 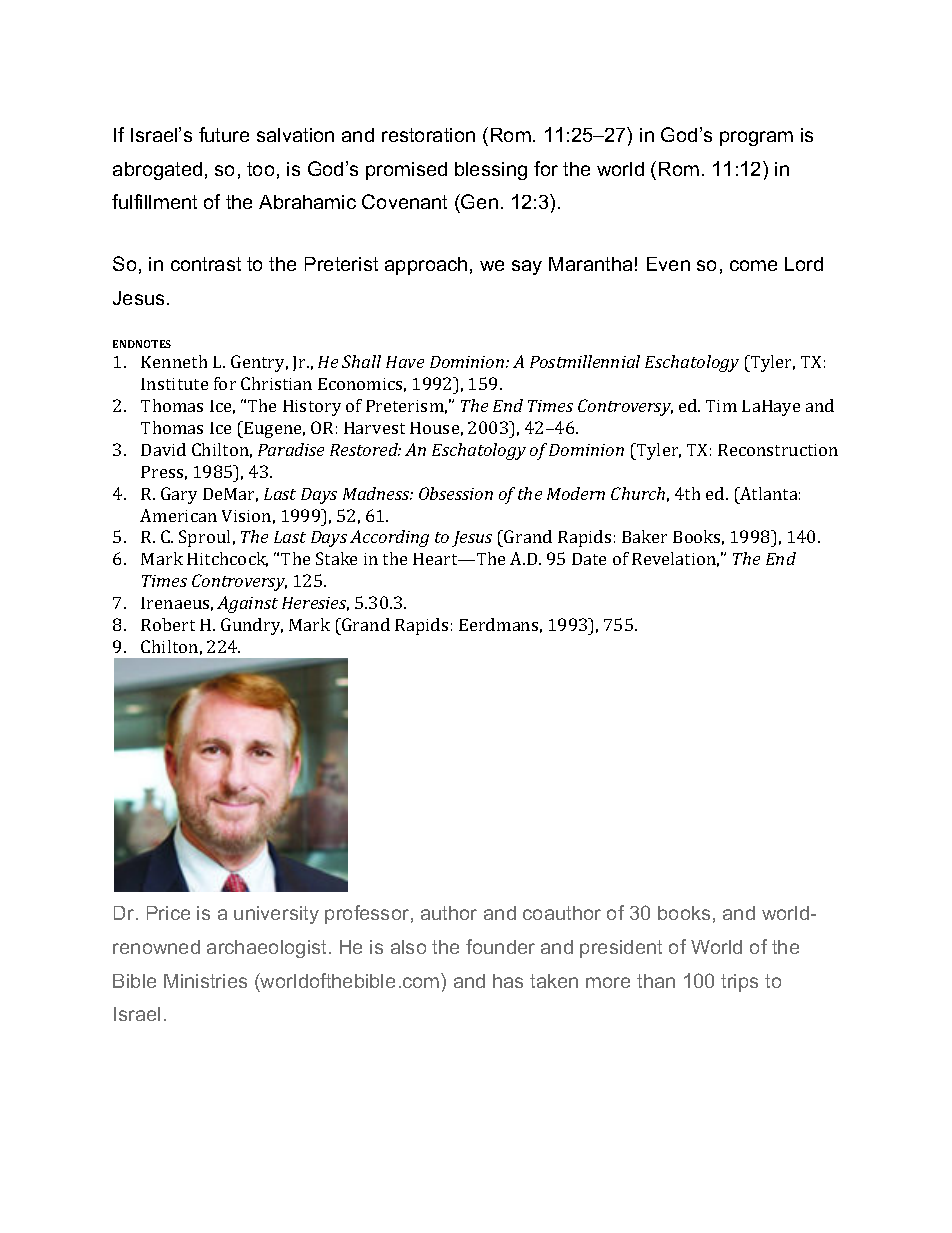 What do you see at coordinates (491, 171) in the page?
I see `blessing` at bounding box center [491, 171].
